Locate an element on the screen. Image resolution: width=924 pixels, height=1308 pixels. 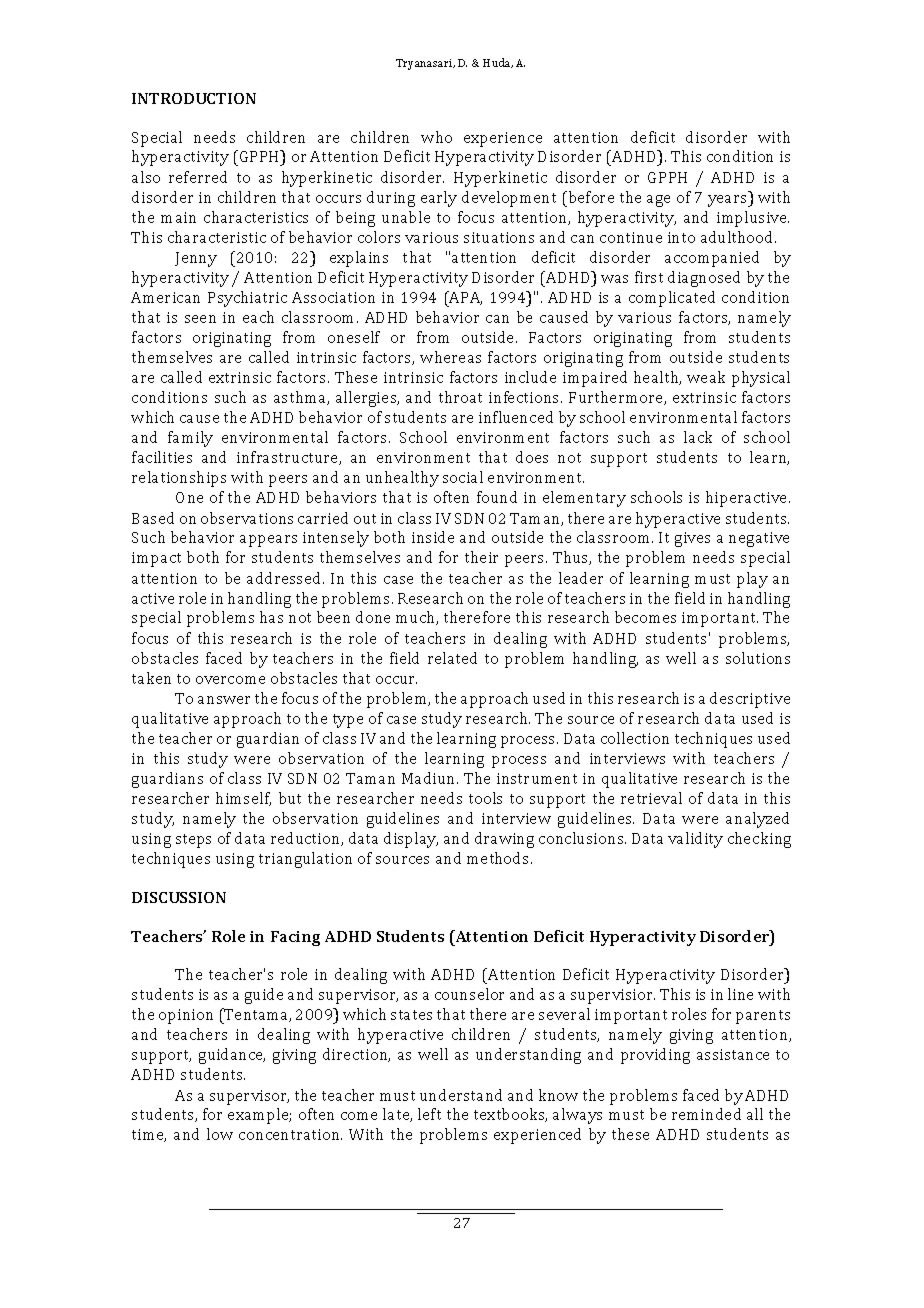
left is located at coordinates (429, 1114).
